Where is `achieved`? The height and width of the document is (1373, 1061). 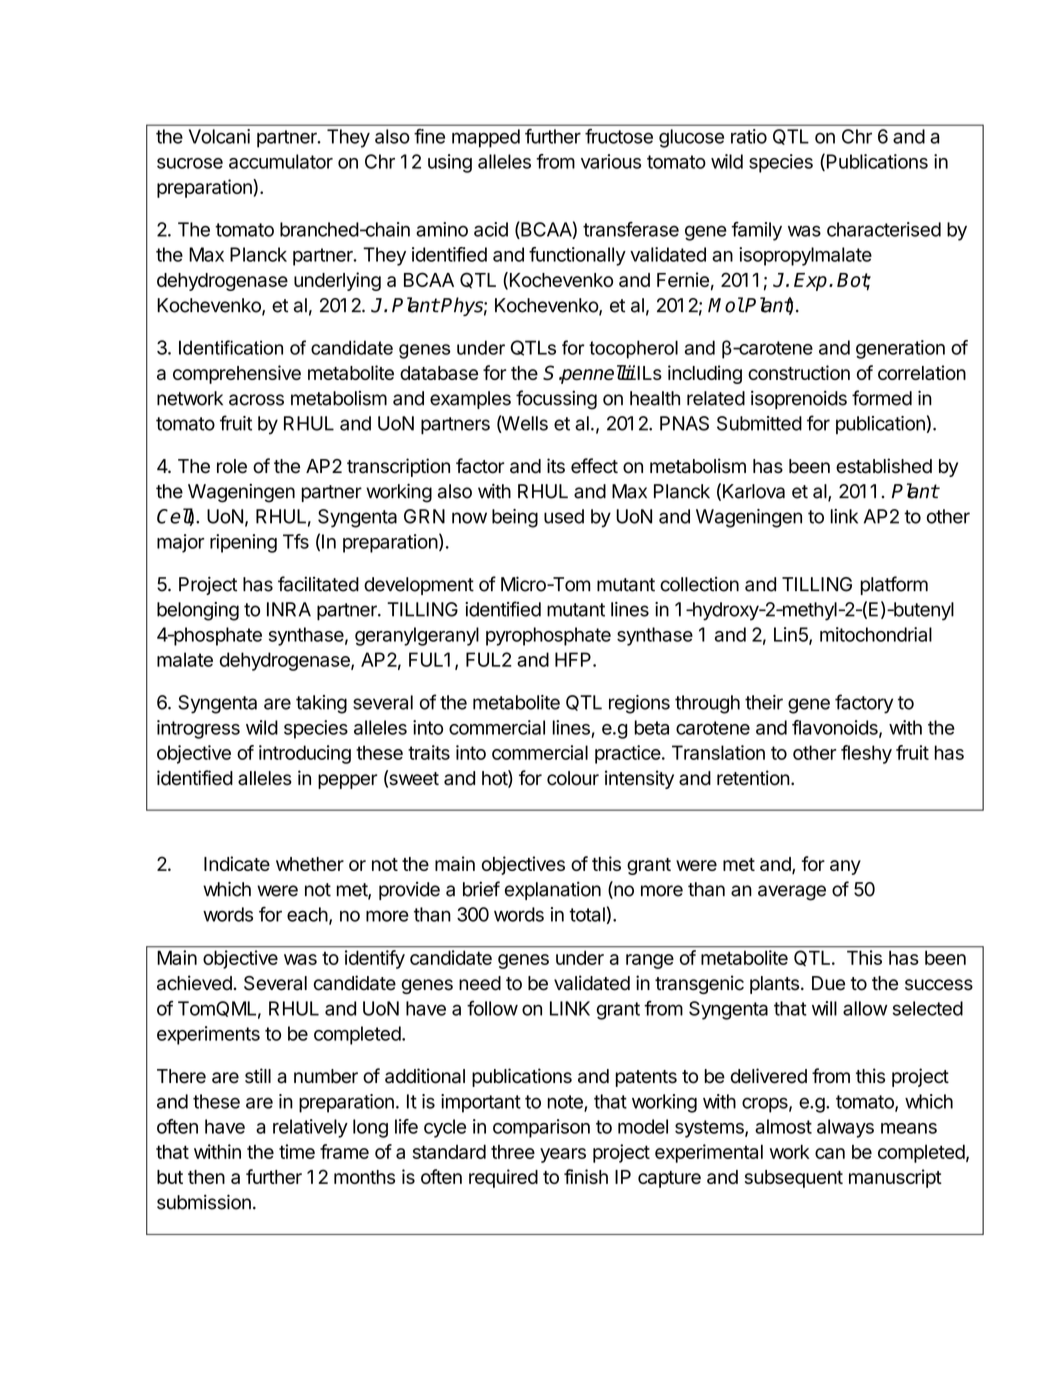 achieved is located at coordinates (194, 983).
